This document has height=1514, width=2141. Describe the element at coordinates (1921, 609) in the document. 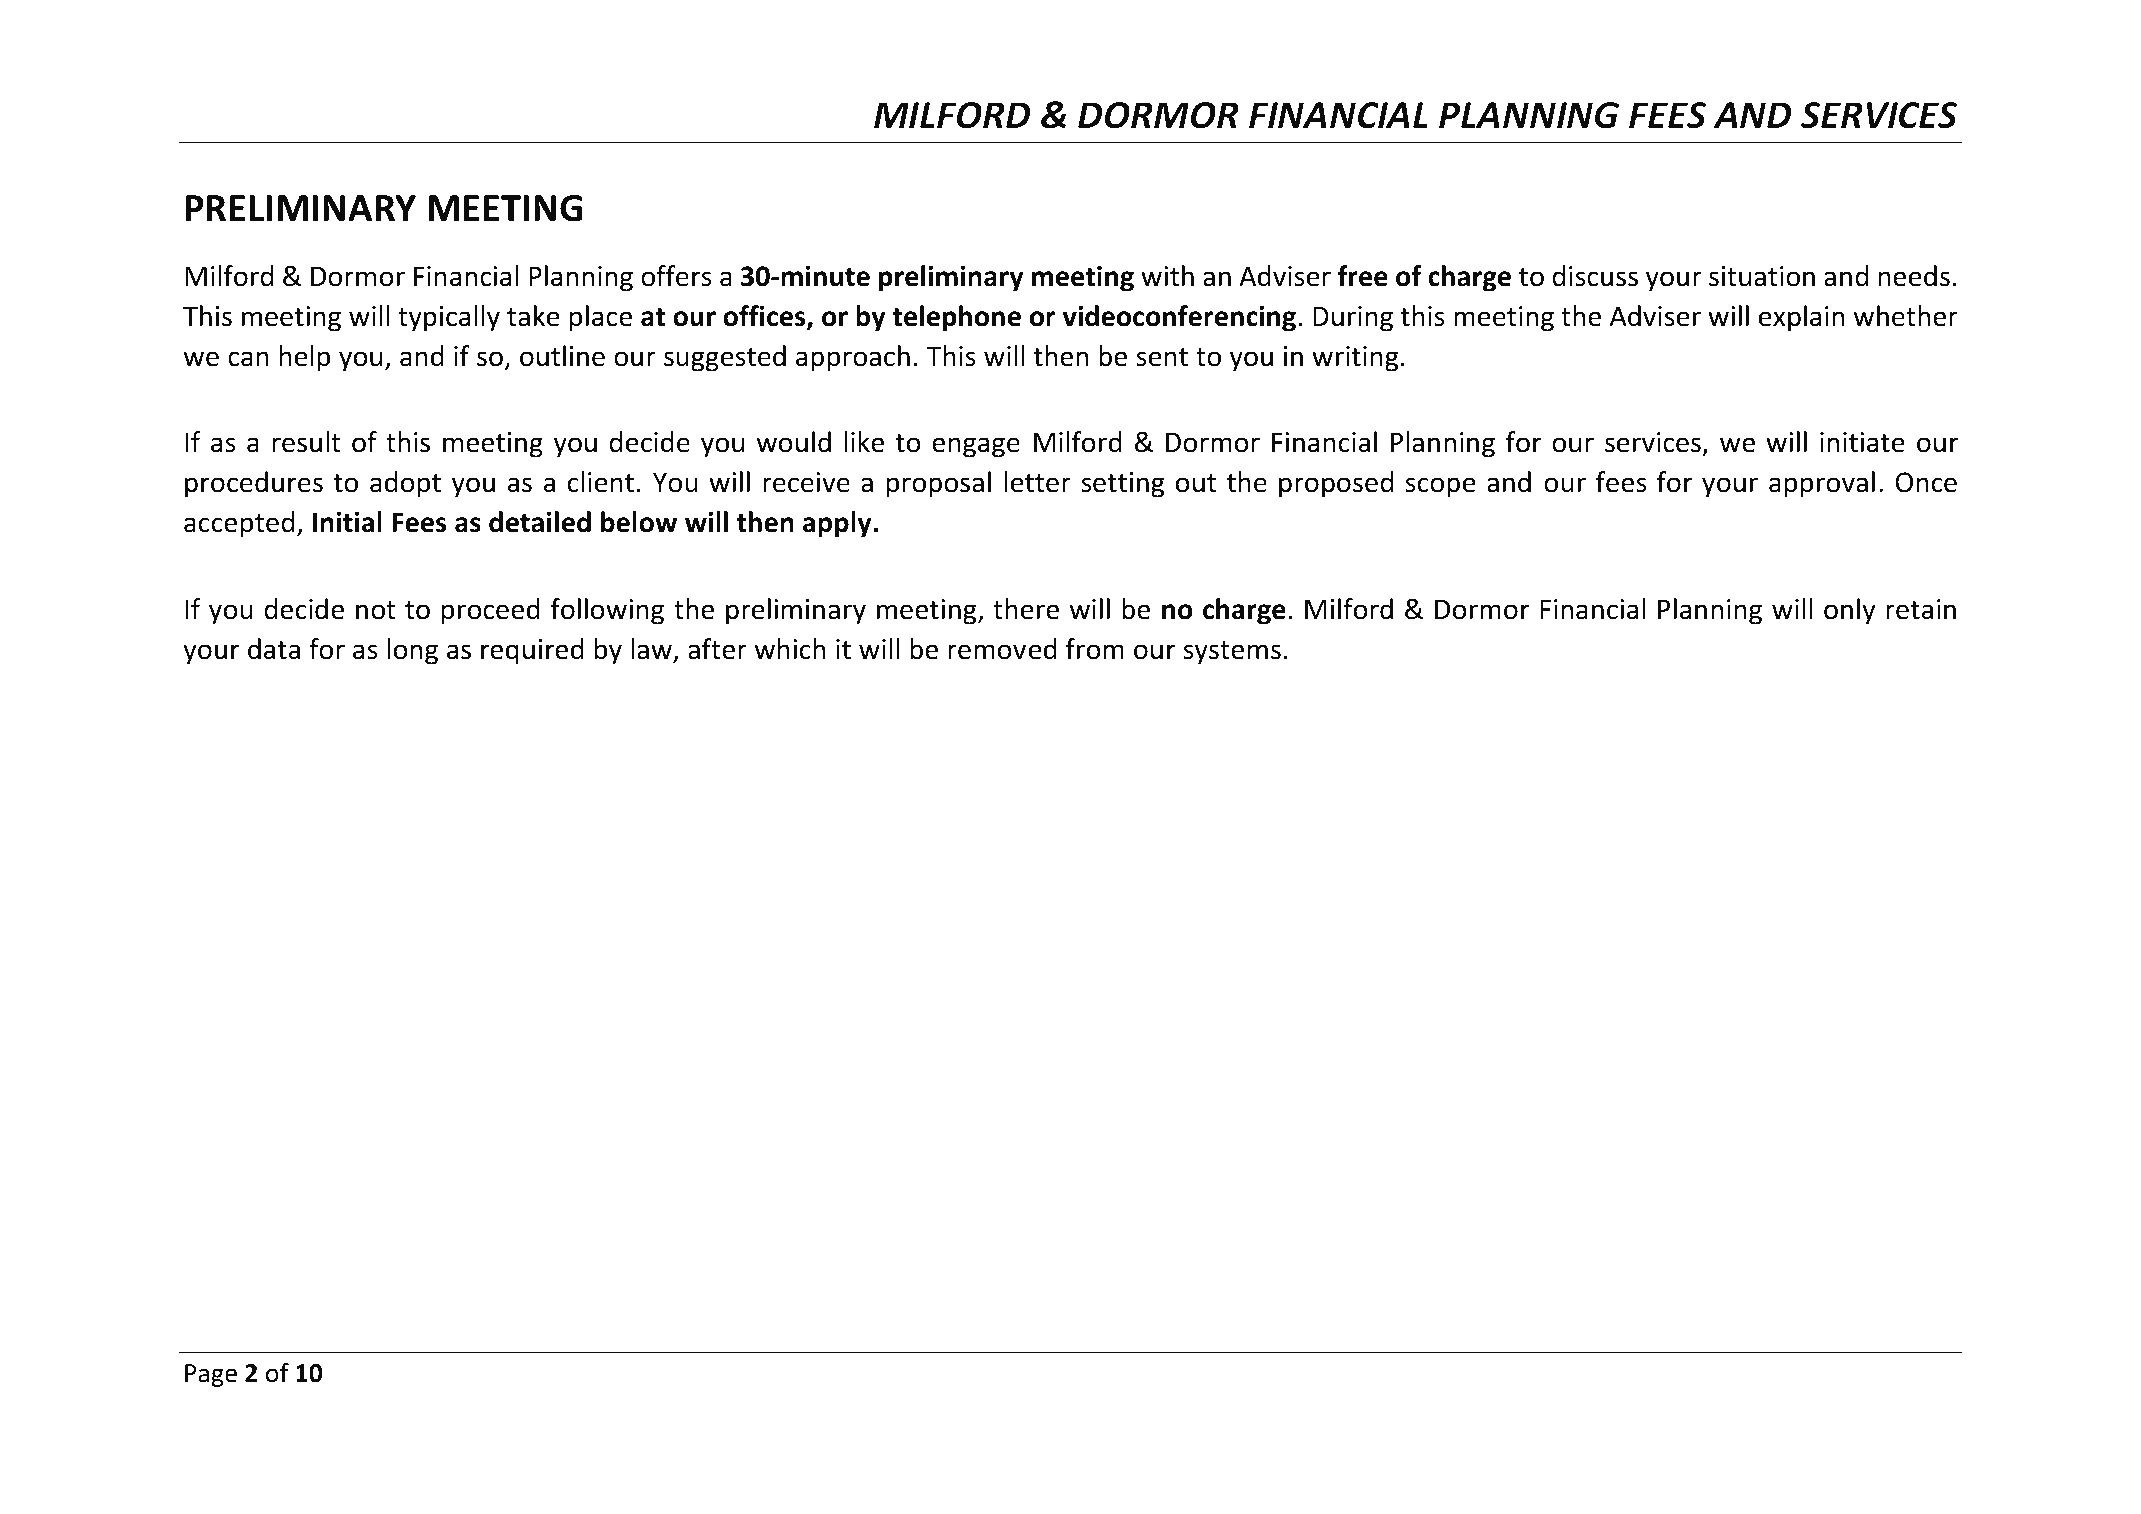

I see `retain` at that location.
